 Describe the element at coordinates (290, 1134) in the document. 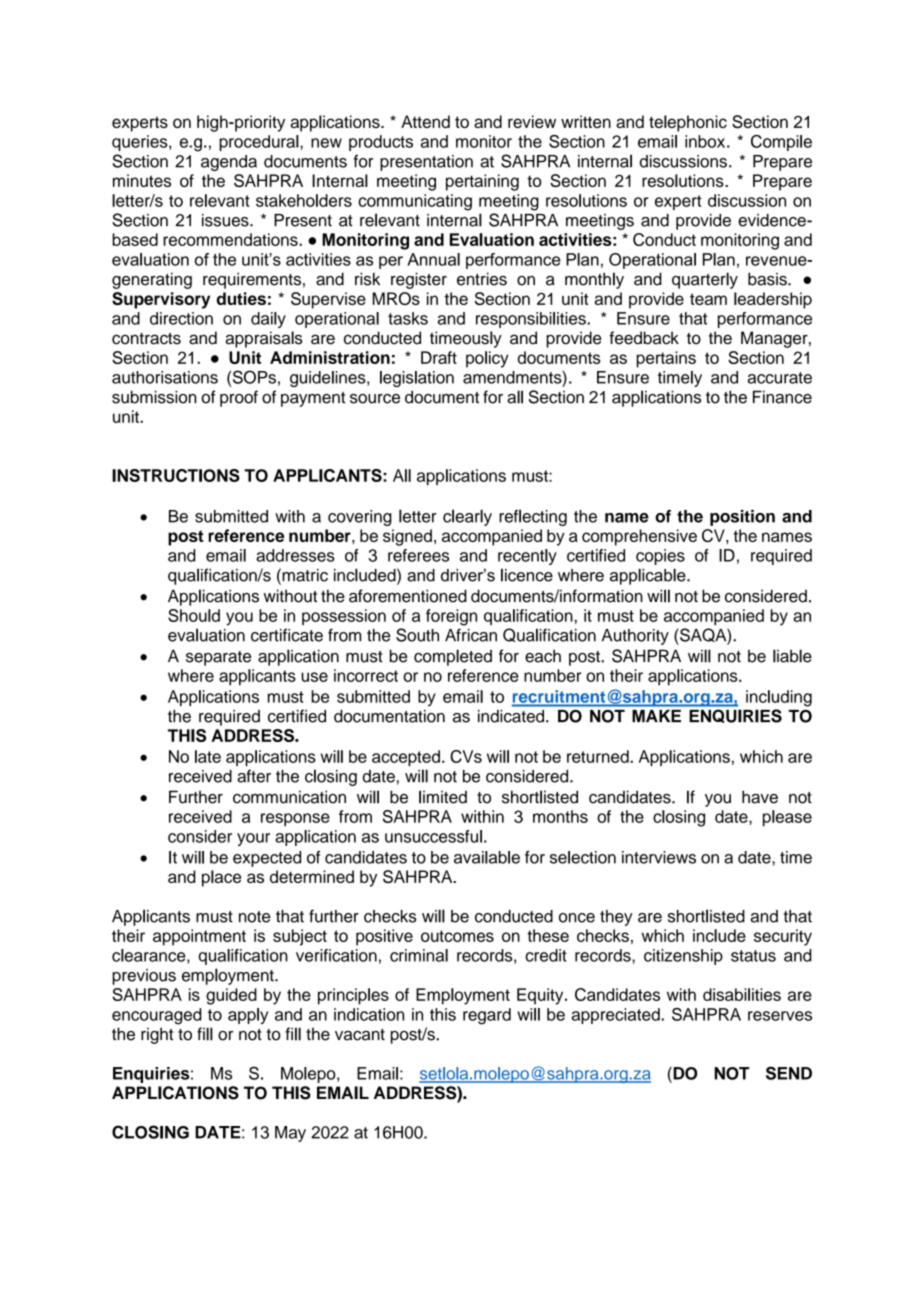

I see `May` at that location.
